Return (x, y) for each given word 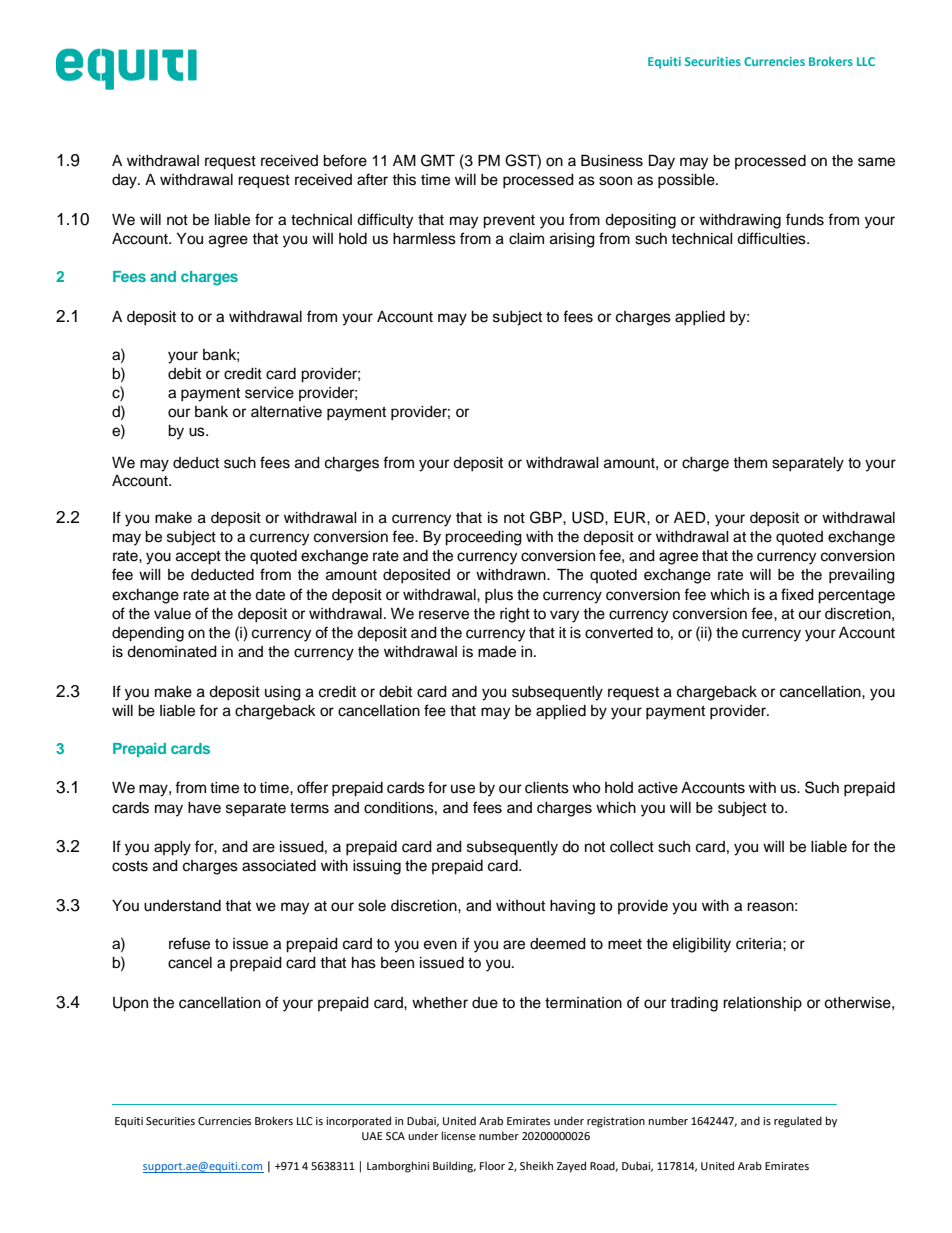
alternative (286, 412)
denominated (172, 652)
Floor (492, 1165)
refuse (189, 943)
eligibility (702, 945)
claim (526, 239)
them (750, 463)
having (572, 907)
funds (805, 219)
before (345, 160)
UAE (372, 1136)
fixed (797, 594)
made (497, 652)
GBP (547, 517)
